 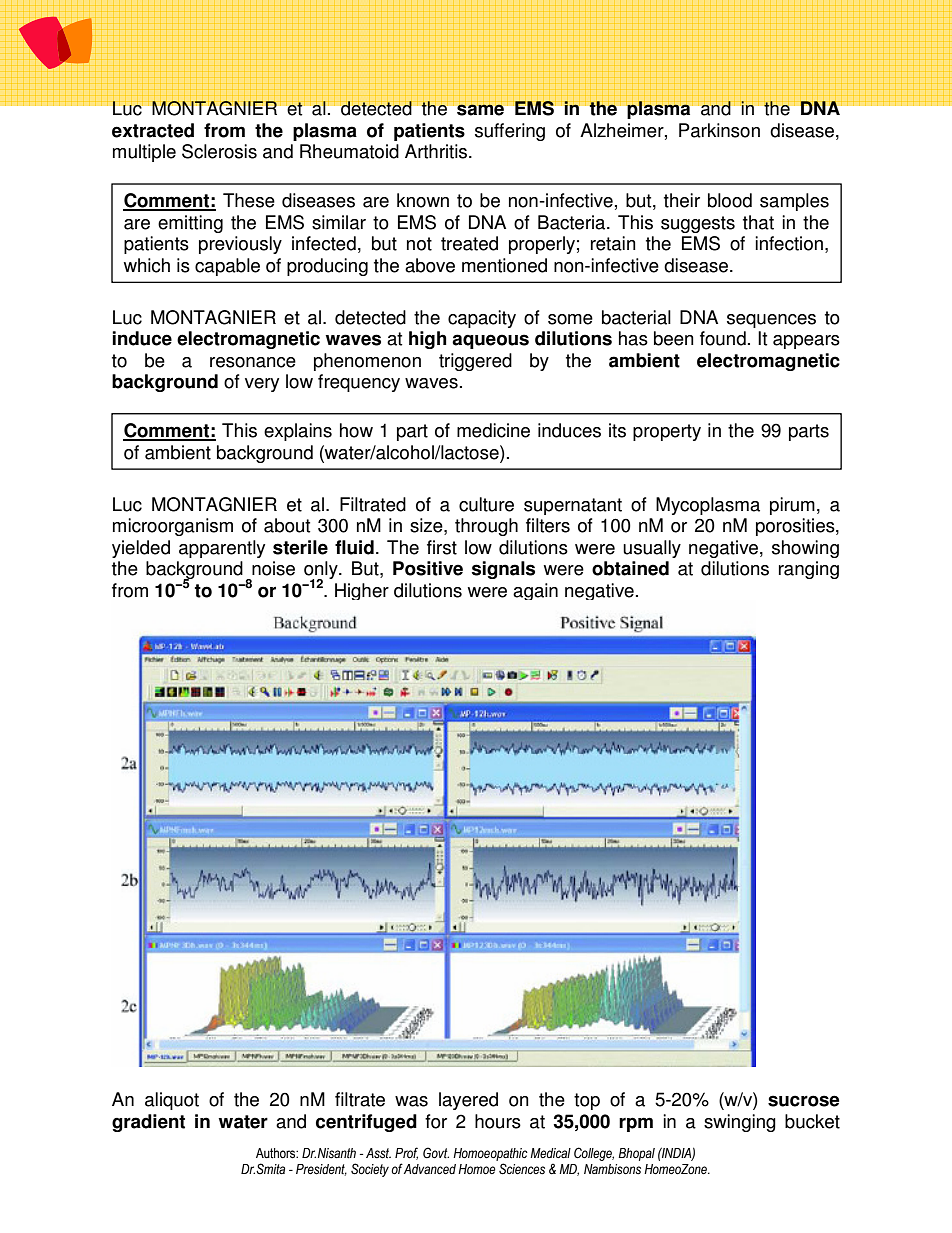 I want to click on aliquot, so click(x=172, y=1101).
